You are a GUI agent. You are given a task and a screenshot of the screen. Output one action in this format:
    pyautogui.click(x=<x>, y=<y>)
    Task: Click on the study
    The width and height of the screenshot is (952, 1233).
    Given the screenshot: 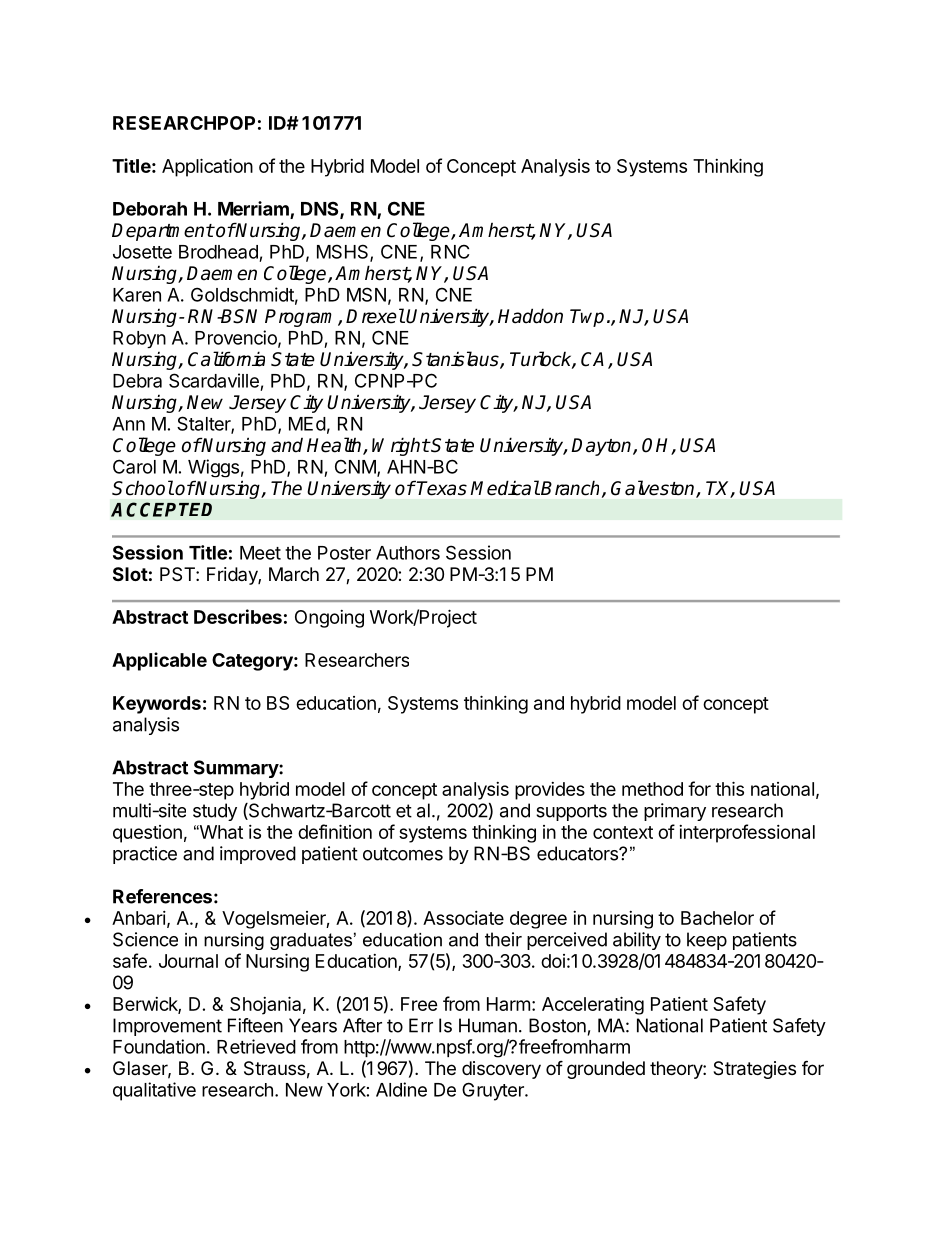 What is the action you would take?
    pyautogui.click(x=215, y=812)
